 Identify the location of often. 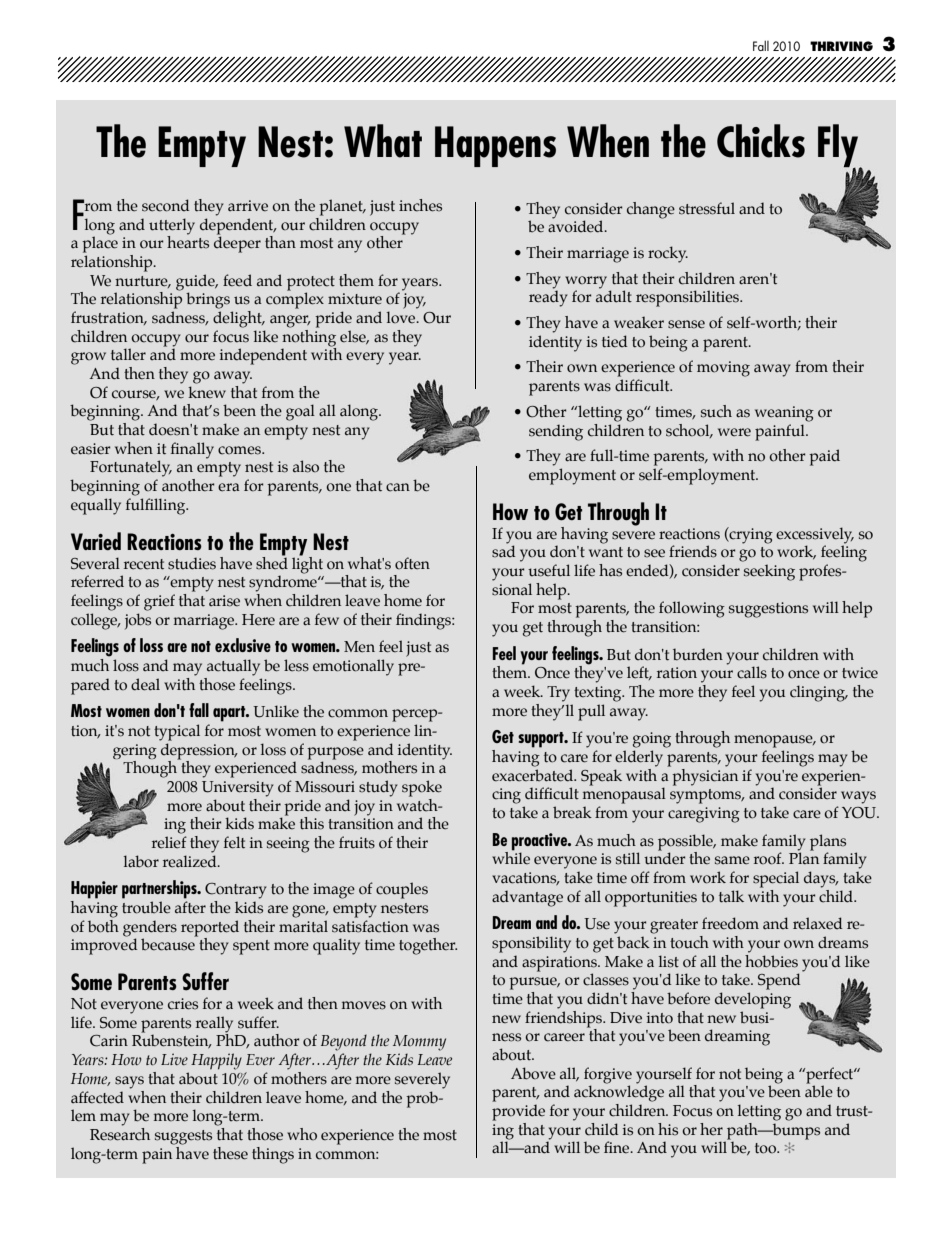
(412, 563).
